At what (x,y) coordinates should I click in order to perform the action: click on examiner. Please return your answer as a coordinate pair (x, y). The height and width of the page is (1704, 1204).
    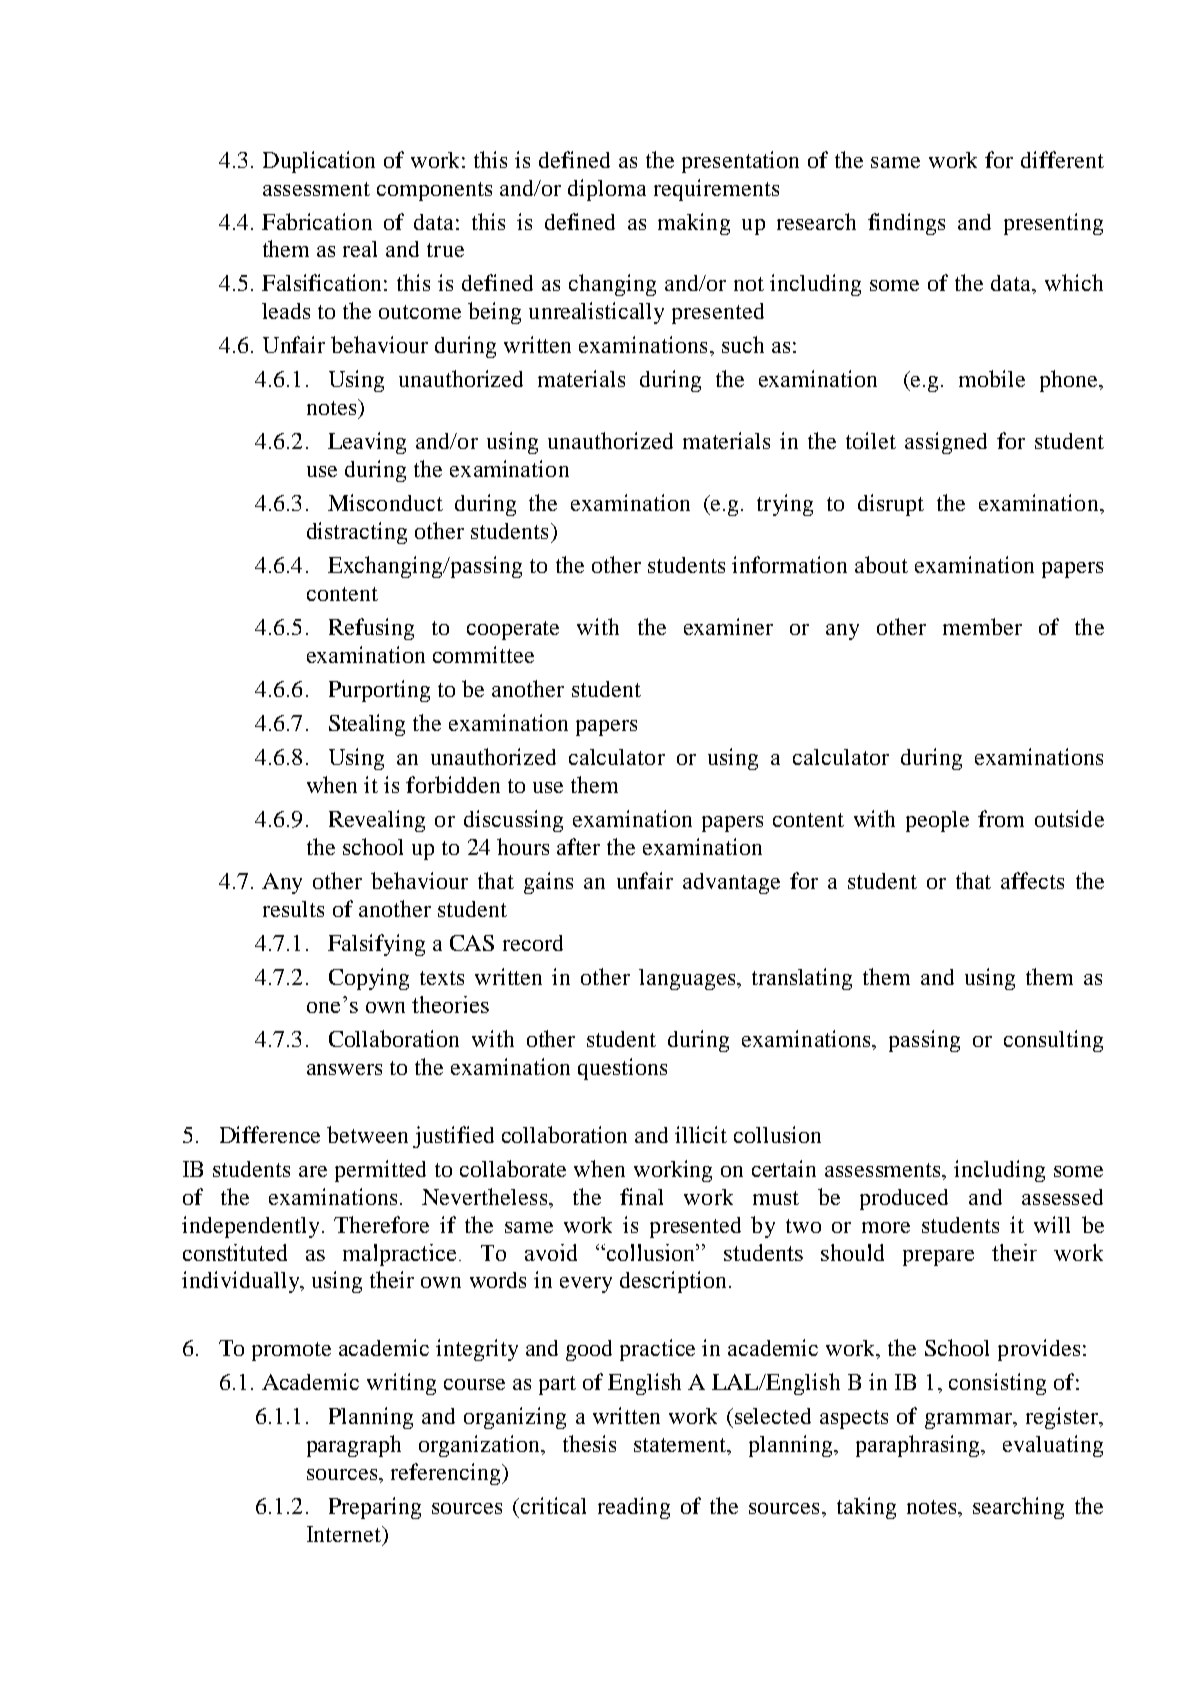
    Looking at the image, I should click on (728, 626).
